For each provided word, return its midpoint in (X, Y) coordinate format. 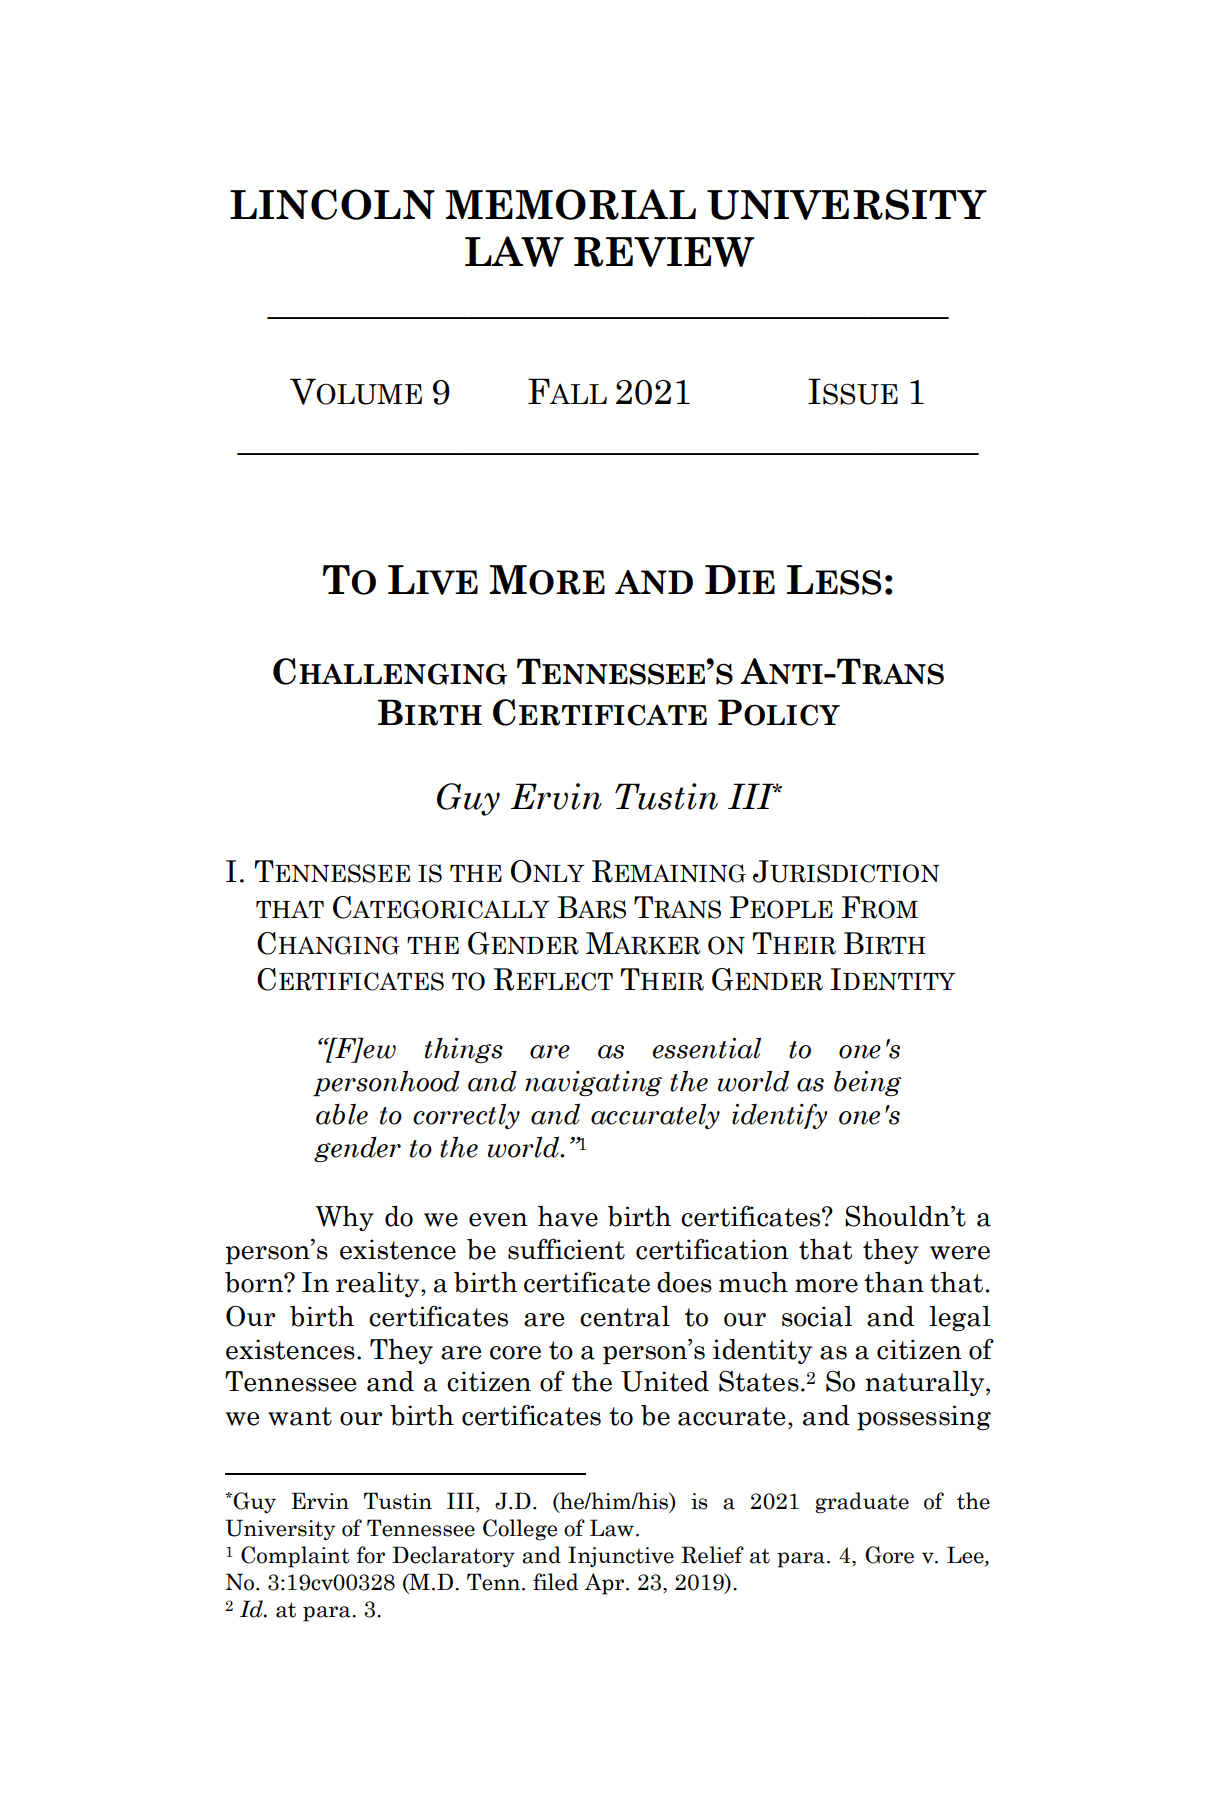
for (371, 1555)
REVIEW (664, 252)
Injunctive (621, 1556)
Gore (889, 1555)
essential (707, 1048)
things (464, 1050)
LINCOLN (332, 204)
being (867, 1083)
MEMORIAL (570, 204)
